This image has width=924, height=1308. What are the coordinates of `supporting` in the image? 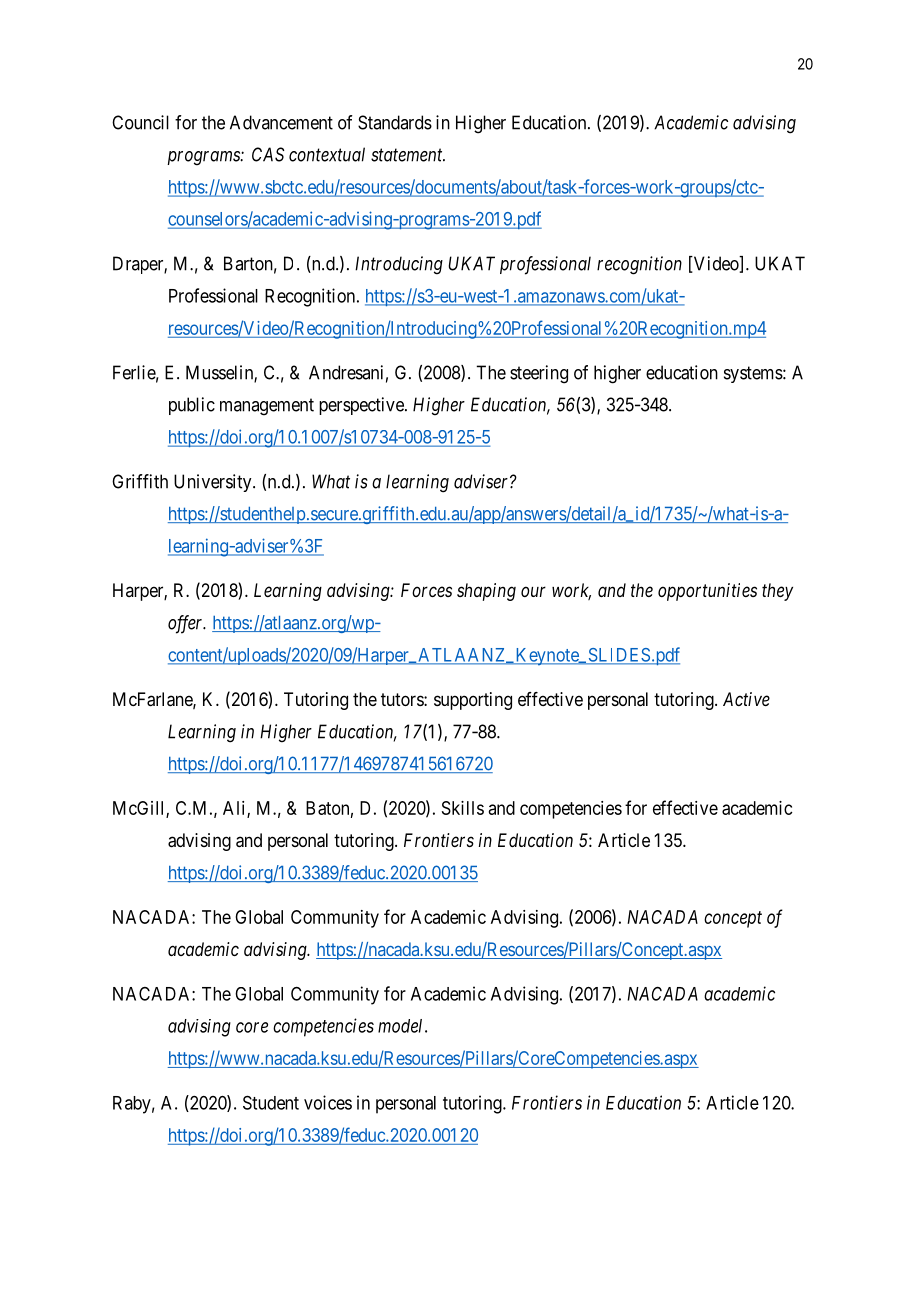 It's located at (473, 701).
